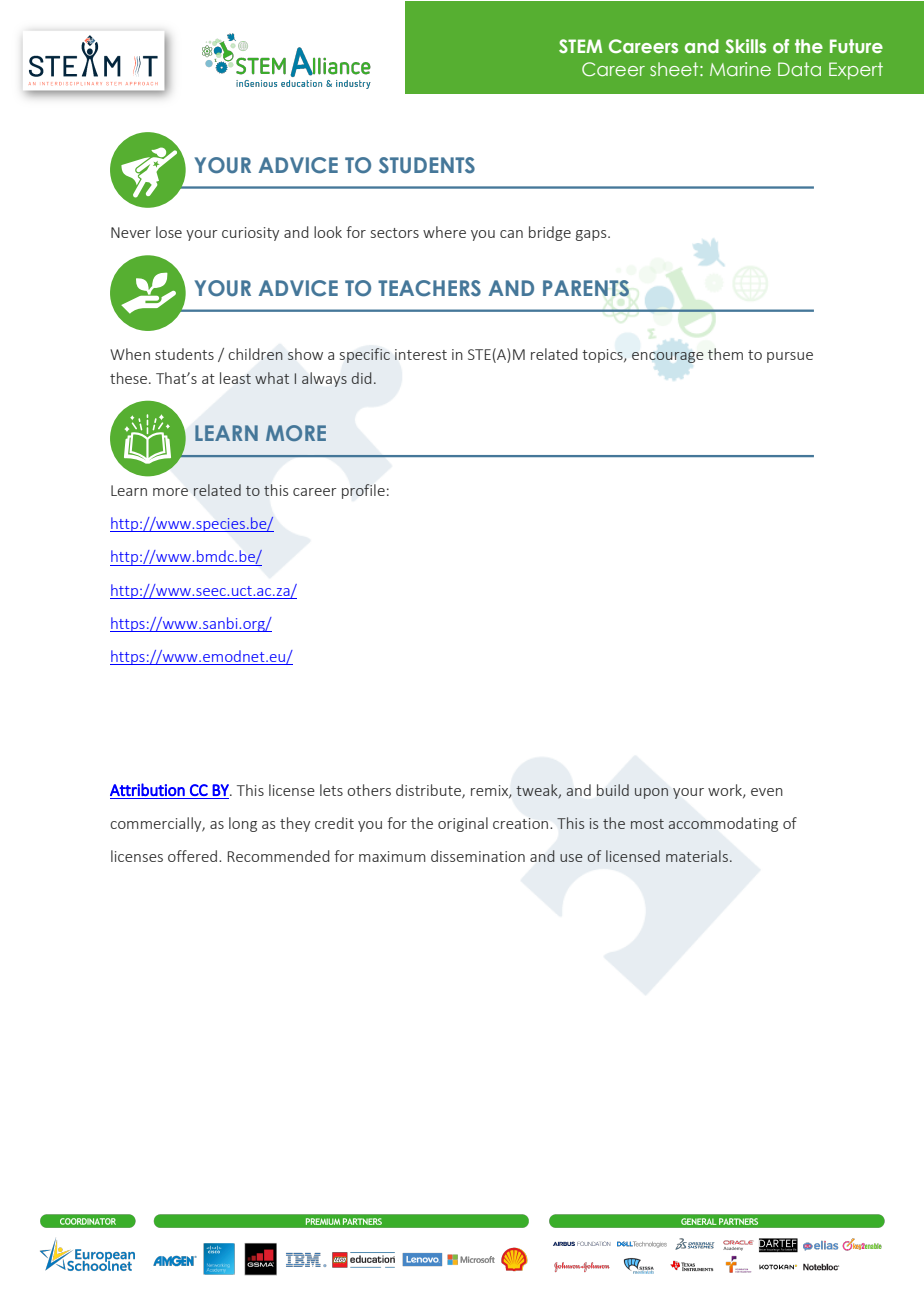 The height and width of the document is (1308, 924). What do you see at coordinates (511, 234) in the document?
I see `can` at bounding box center [511, 234].
